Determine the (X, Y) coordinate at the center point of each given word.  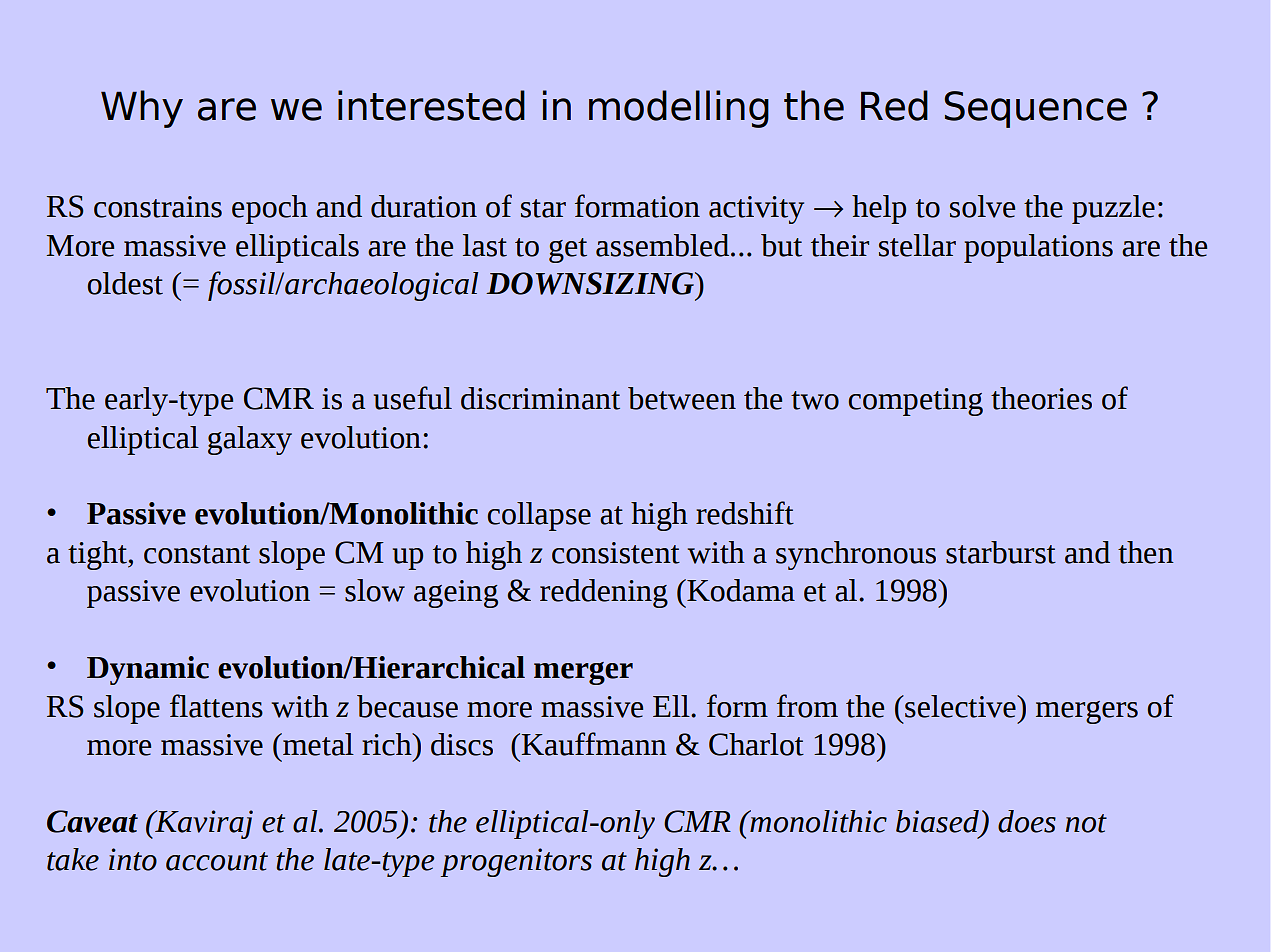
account (217, 861)
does (1027, 821)
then (1146, 552)
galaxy (250, 440)
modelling (679, 109)
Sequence (1035, 109)
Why (142, 109)
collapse (539, 516)
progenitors (516, 862)
